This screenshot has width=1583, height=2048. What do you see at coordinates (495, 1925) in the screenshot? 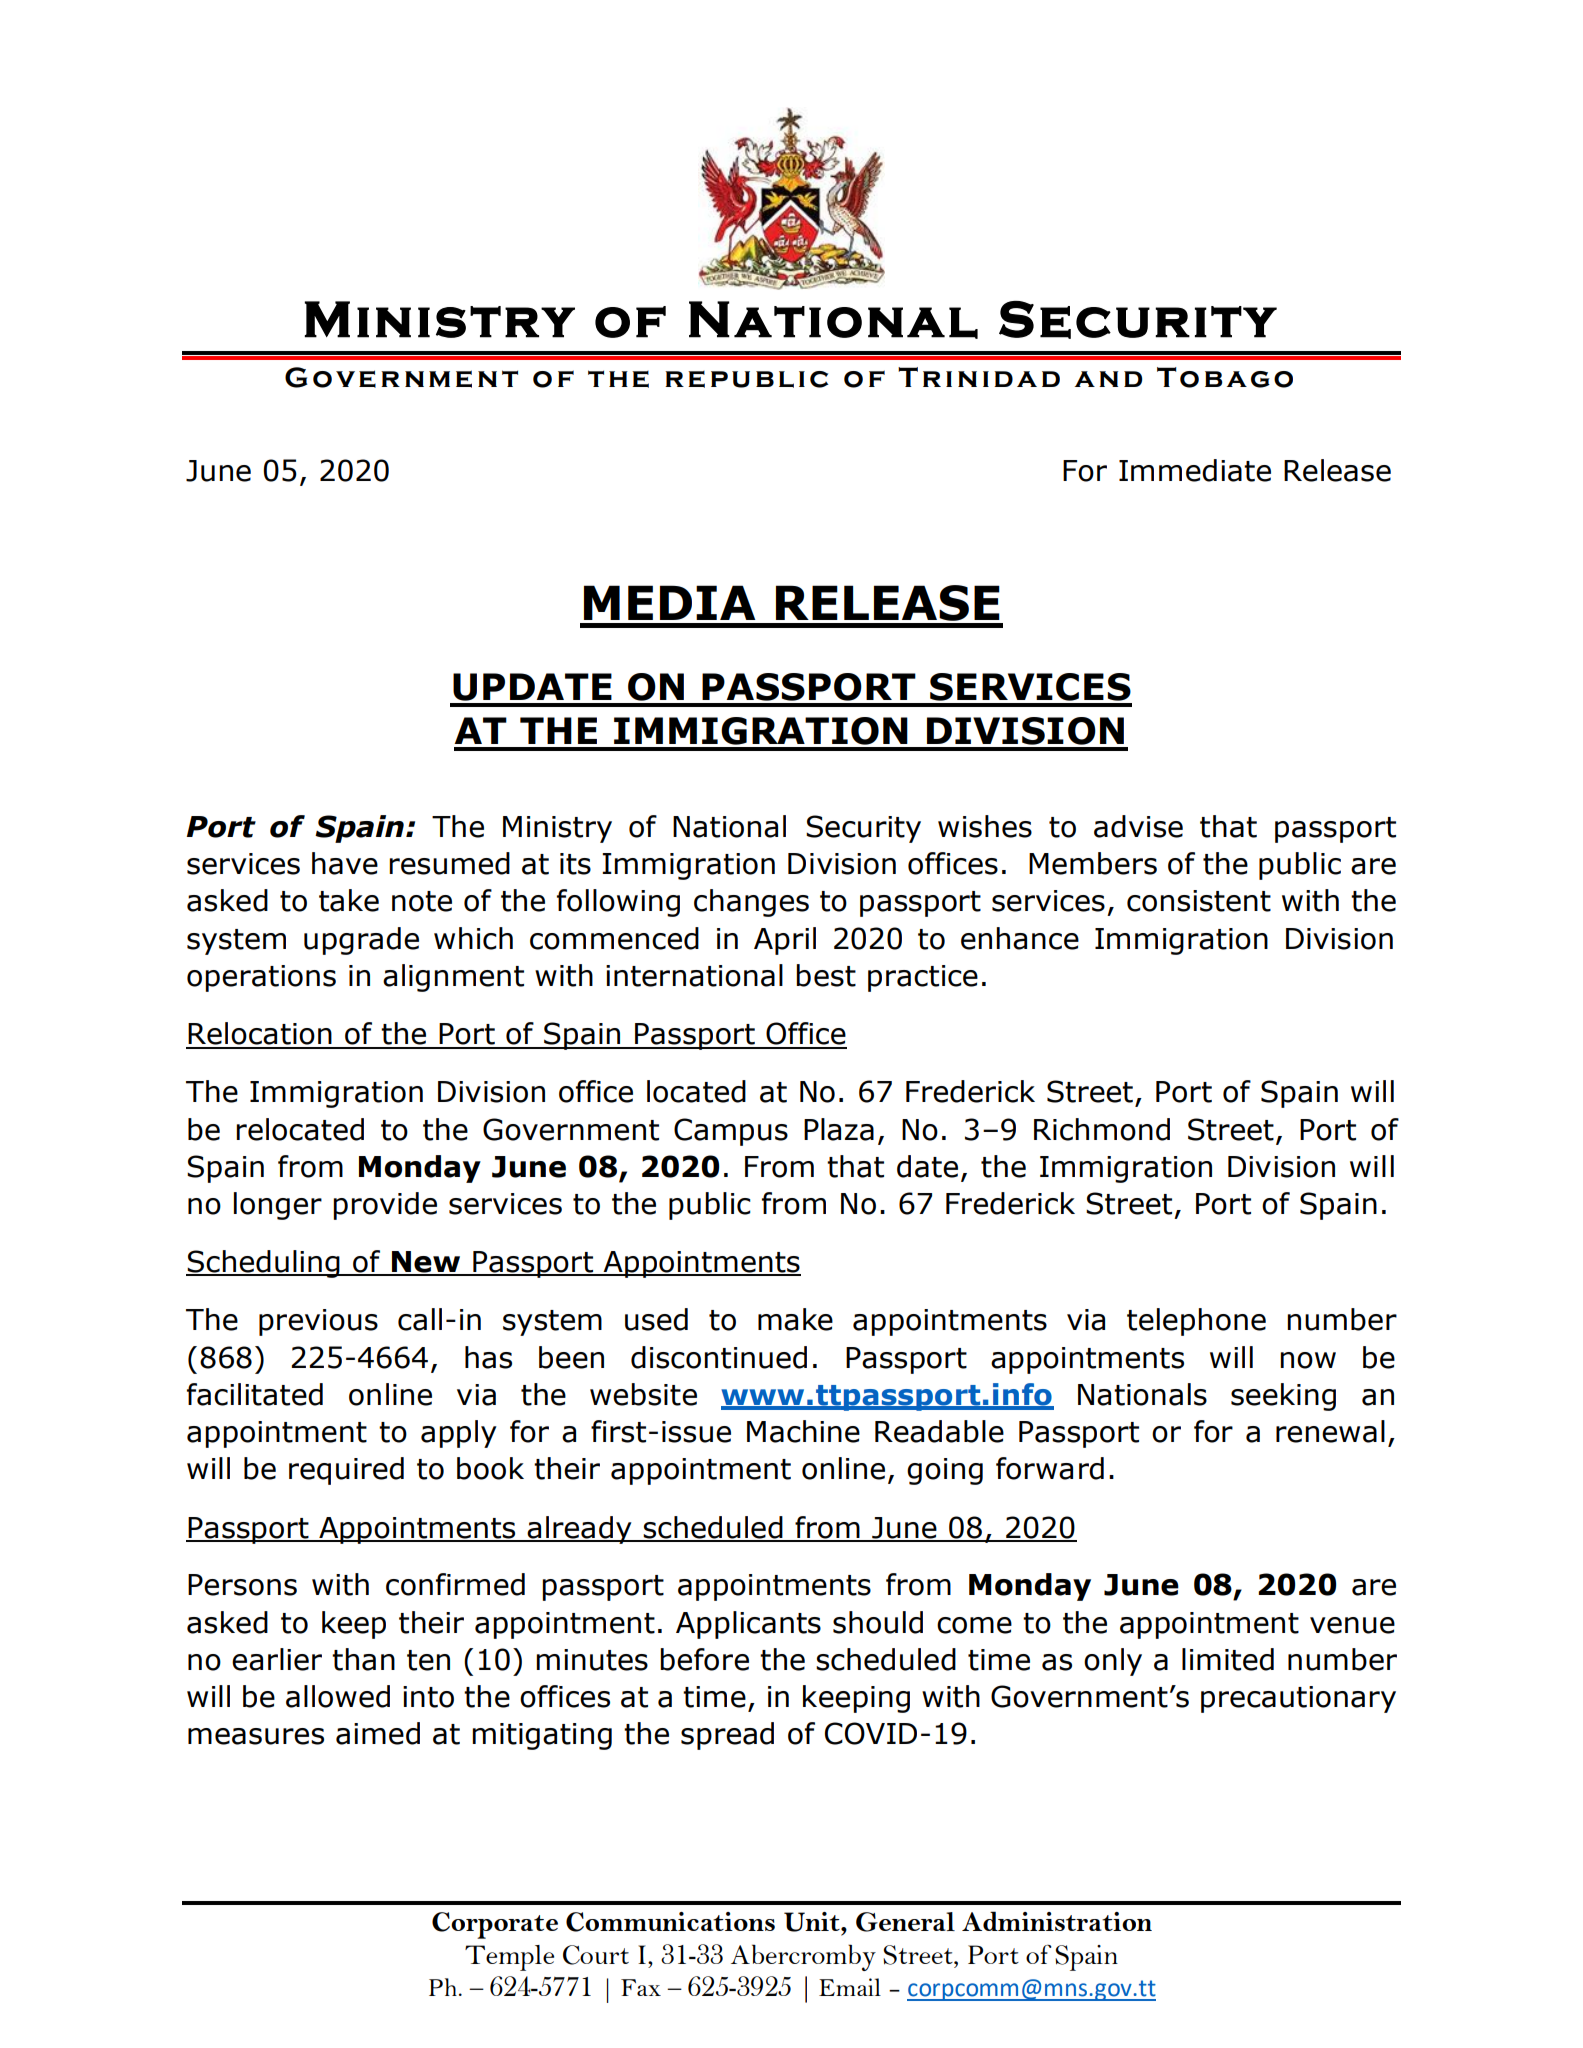
I see `Corporate` at bounding box center [495, 1925].
